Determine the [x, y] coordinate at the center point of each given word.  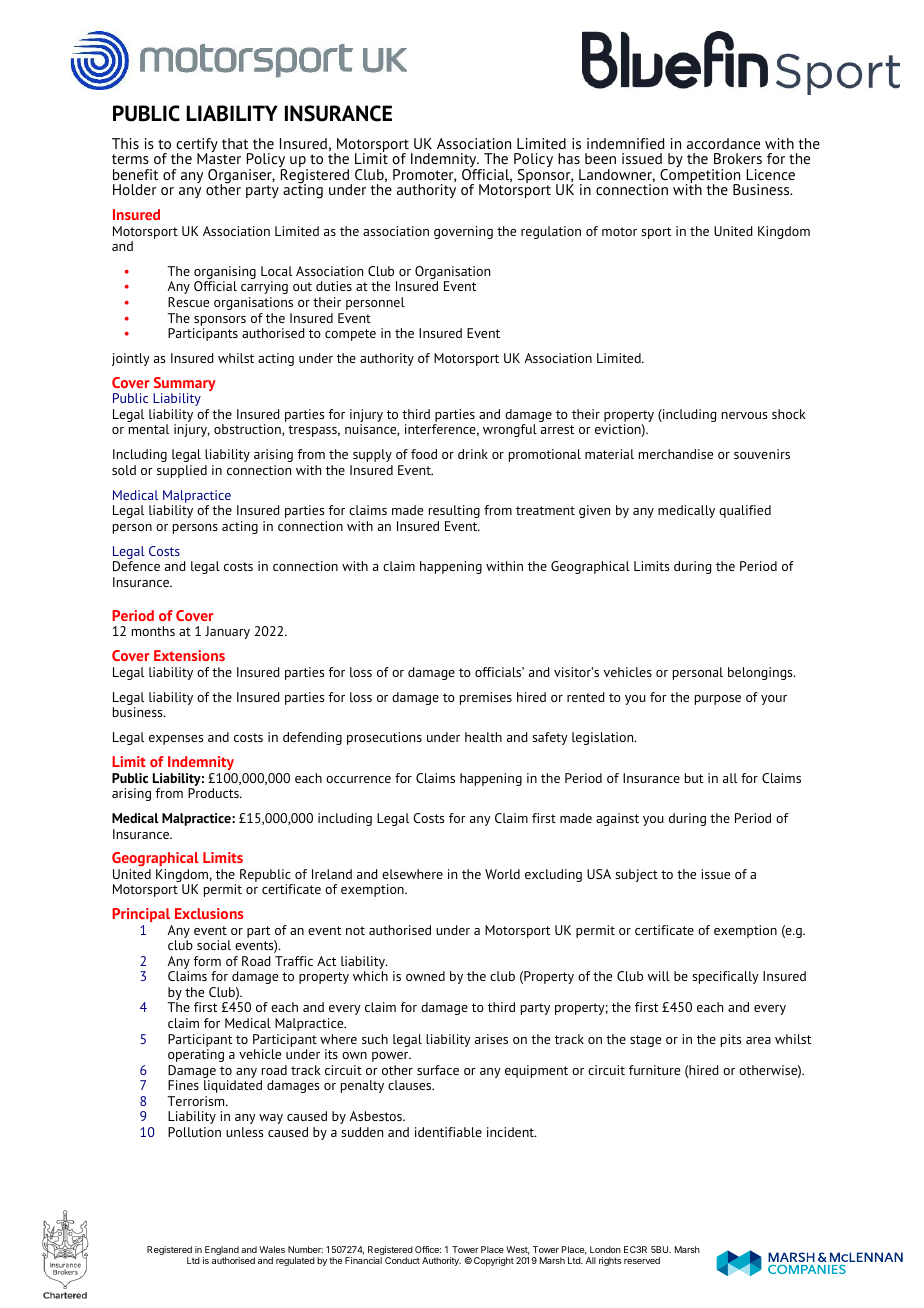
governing [463, 232]
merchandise [676, 454]
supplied [182, 471]
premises [486, 698]
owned [425, 976]
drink [473, 454]
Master [219, 157]
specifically [725, 977]
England [221, 1252]
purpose [718, 700]
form [207, 961]
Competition [700, 177]
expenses [176, 740]
